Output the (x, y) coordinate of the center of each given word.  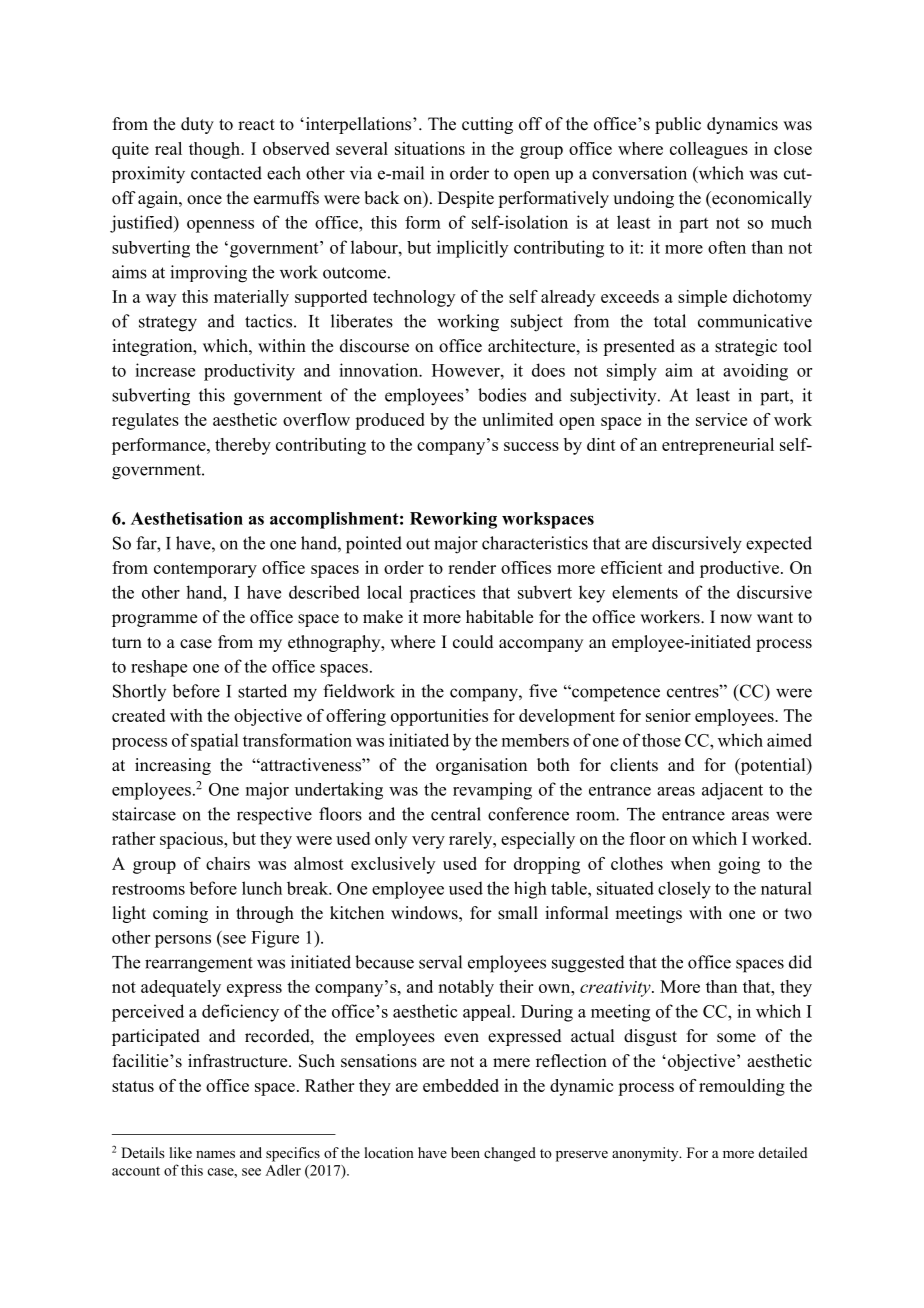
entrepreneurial (718, 446)
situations (430, 148)
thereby (243, 446)
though (216, 150)
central (456, 814)
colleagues (709, 150)
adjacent (732, 791)
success (531, 446)
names (215, 1154)
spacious (192, 840)
